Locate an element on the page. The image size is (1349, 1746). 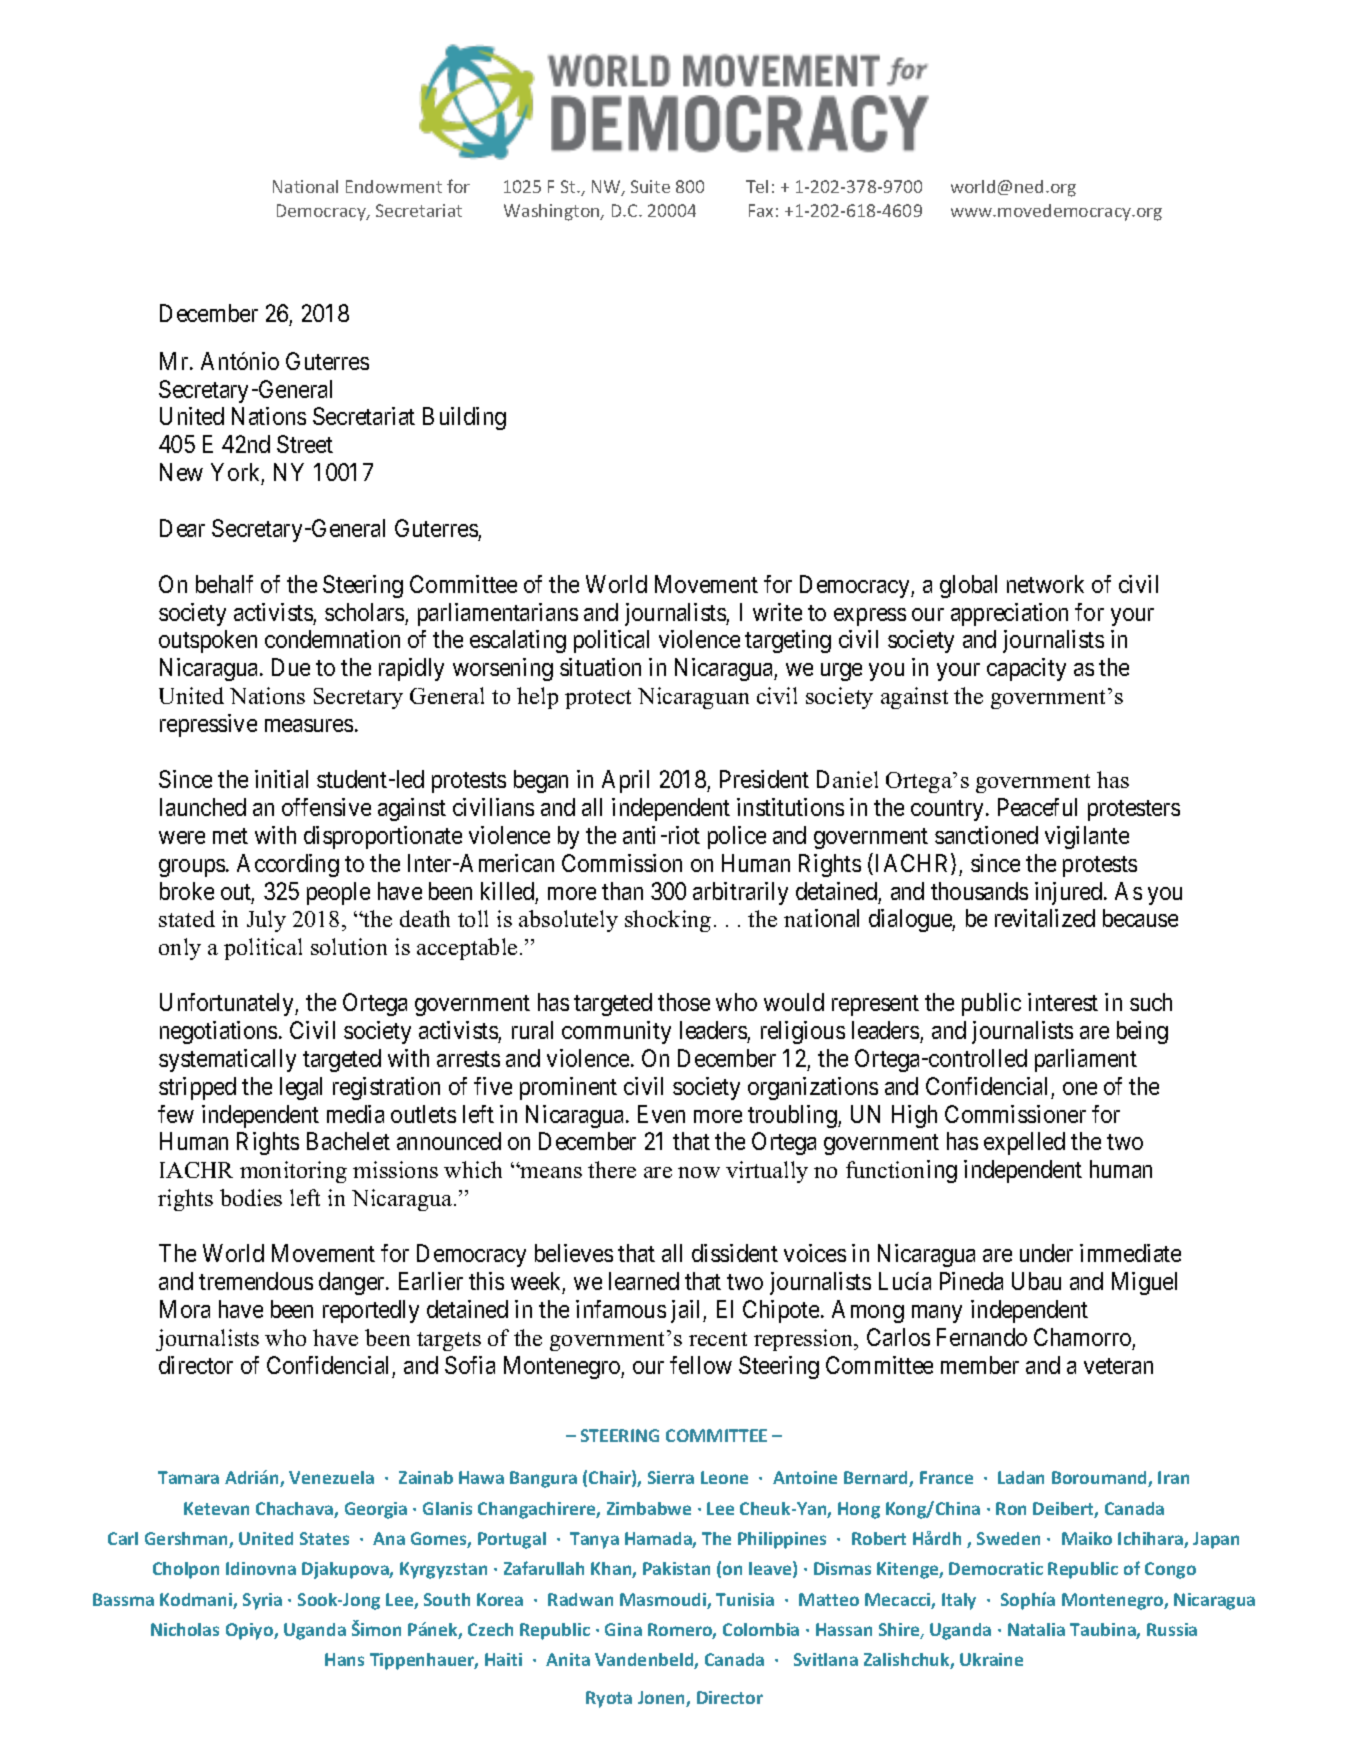
Natalia is located at coordinates (1036, 1629).
